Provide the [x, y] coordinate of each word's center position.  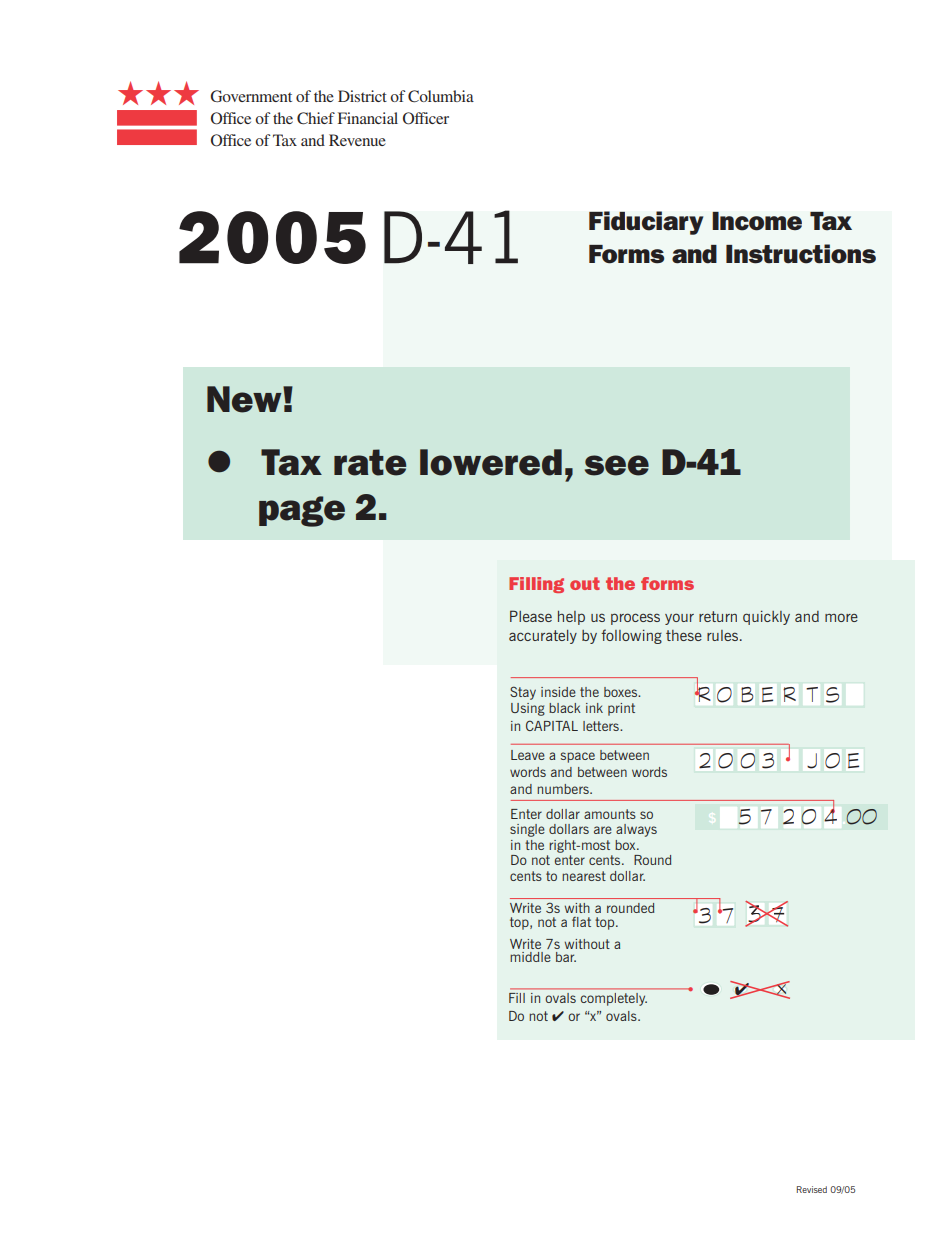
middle [530, 957]
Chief [316, 118]
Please [531, 616]
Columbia [441, 96]
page [302, 511]
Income [757, 221]
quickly [766, 617]
